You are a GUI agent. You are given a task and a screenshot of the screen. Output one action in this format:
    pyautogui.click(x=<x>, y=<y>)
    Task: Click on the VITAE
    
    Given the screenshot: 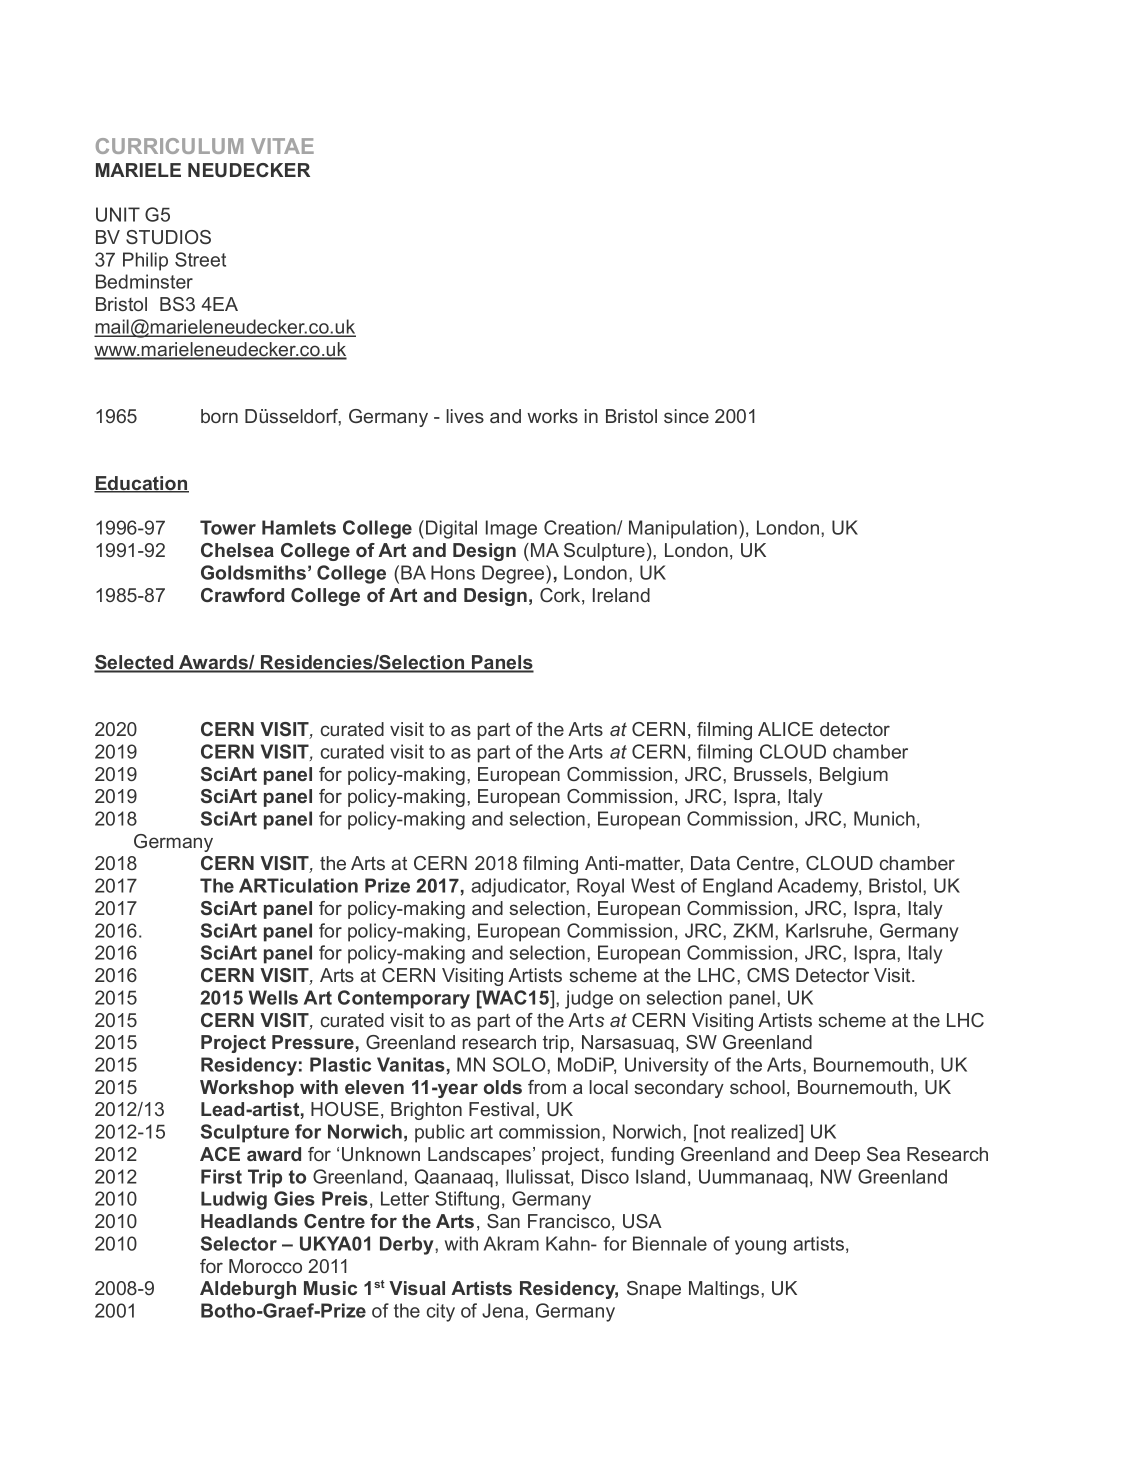 What is the action you would take?
    pyautogui.click(x=282, y=146)
